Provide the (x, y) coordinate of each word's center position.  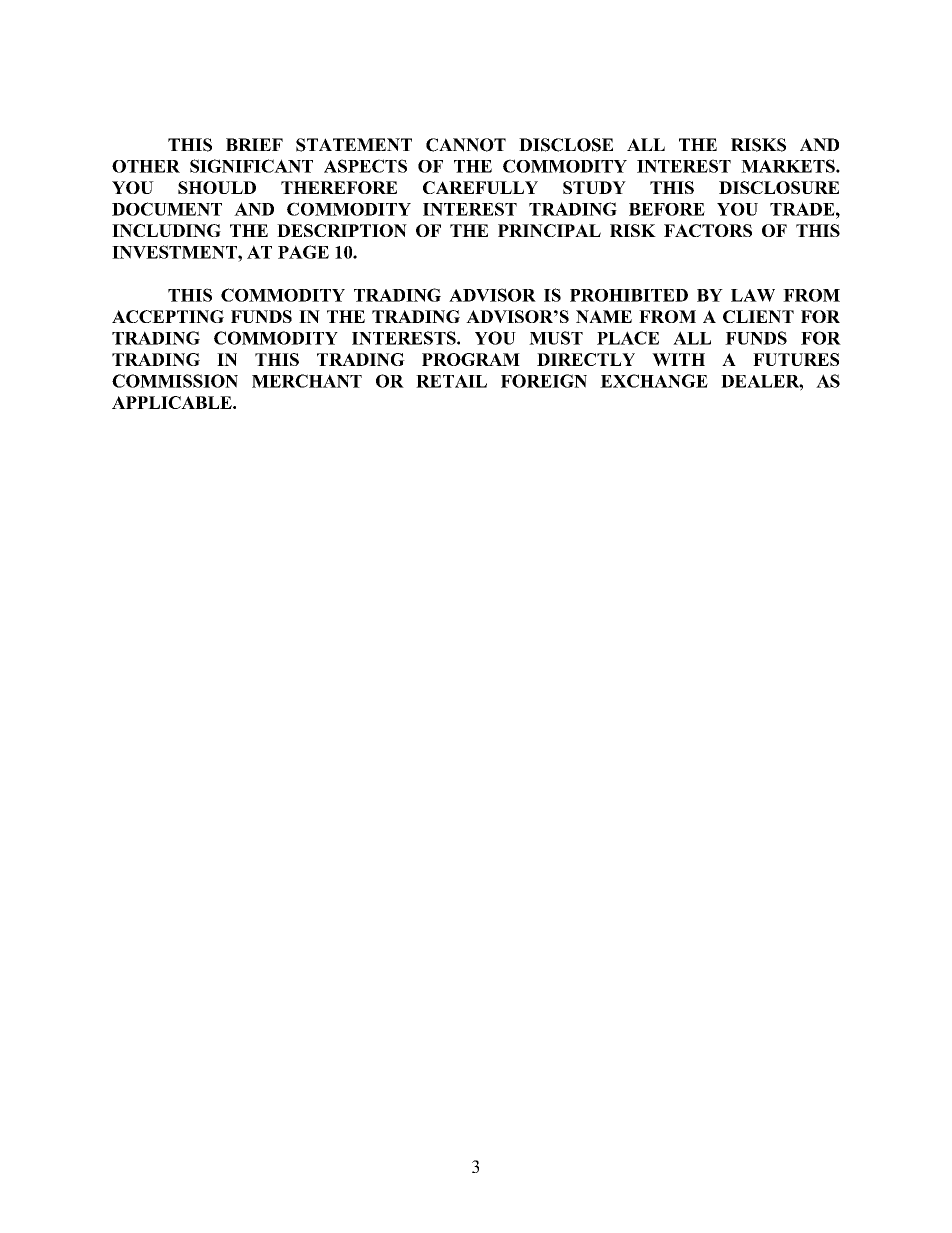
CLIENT (758, 316)
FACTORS (708, 230)
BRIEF (254, 144)
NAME (604, 316)
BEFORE (667, 209)
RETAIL (451, 381)
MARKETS (789, 166)
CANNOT (466, 145)
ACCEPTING (168, 316)
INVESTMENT (175, 252)
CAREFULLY (480, 187)
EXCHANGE (654, 381)
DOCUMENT (167, 209)
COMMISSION (175, 381)
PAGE (303, 252)
